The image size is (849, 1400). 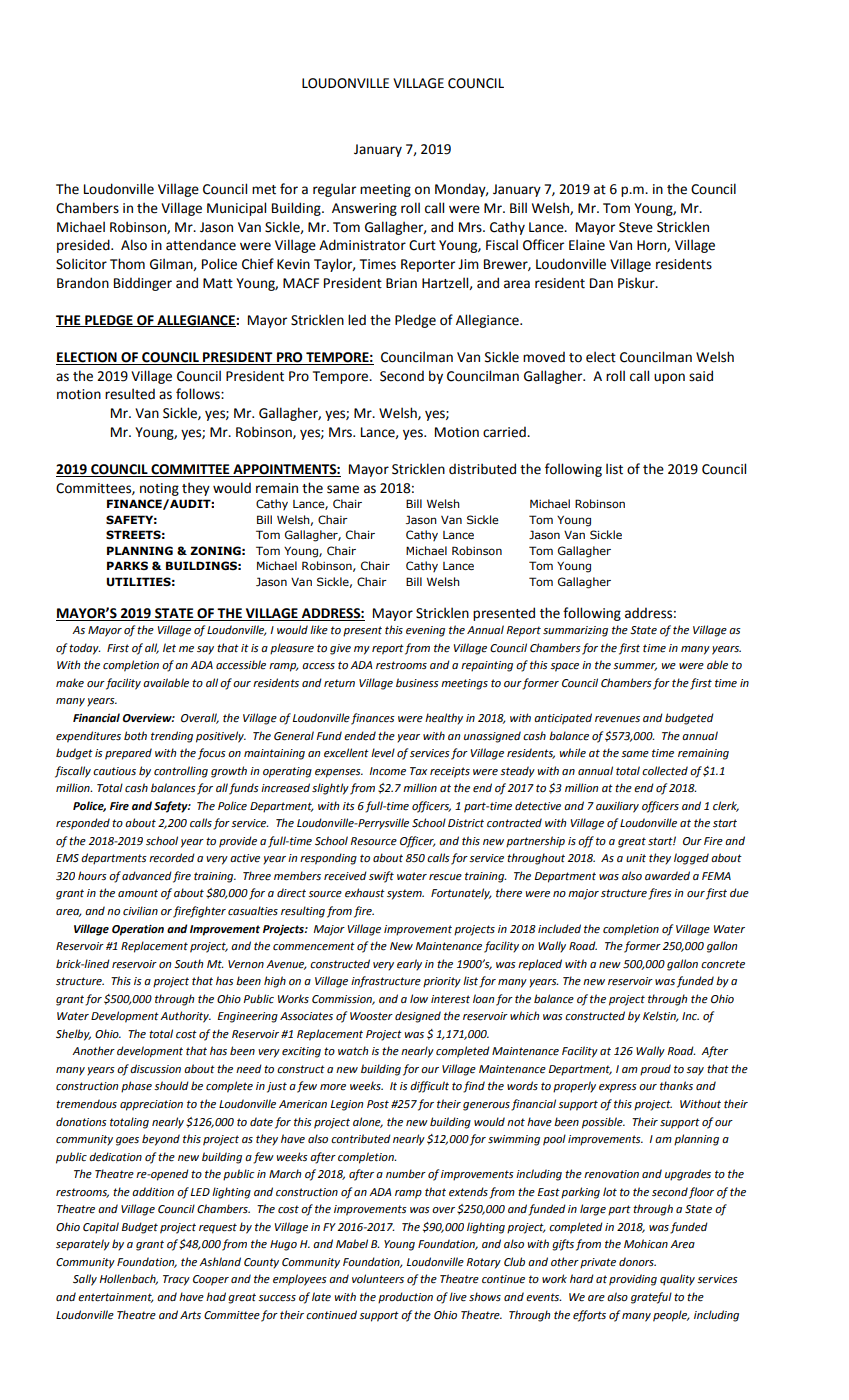 I want to click on system, so click(x=405, y=894).
